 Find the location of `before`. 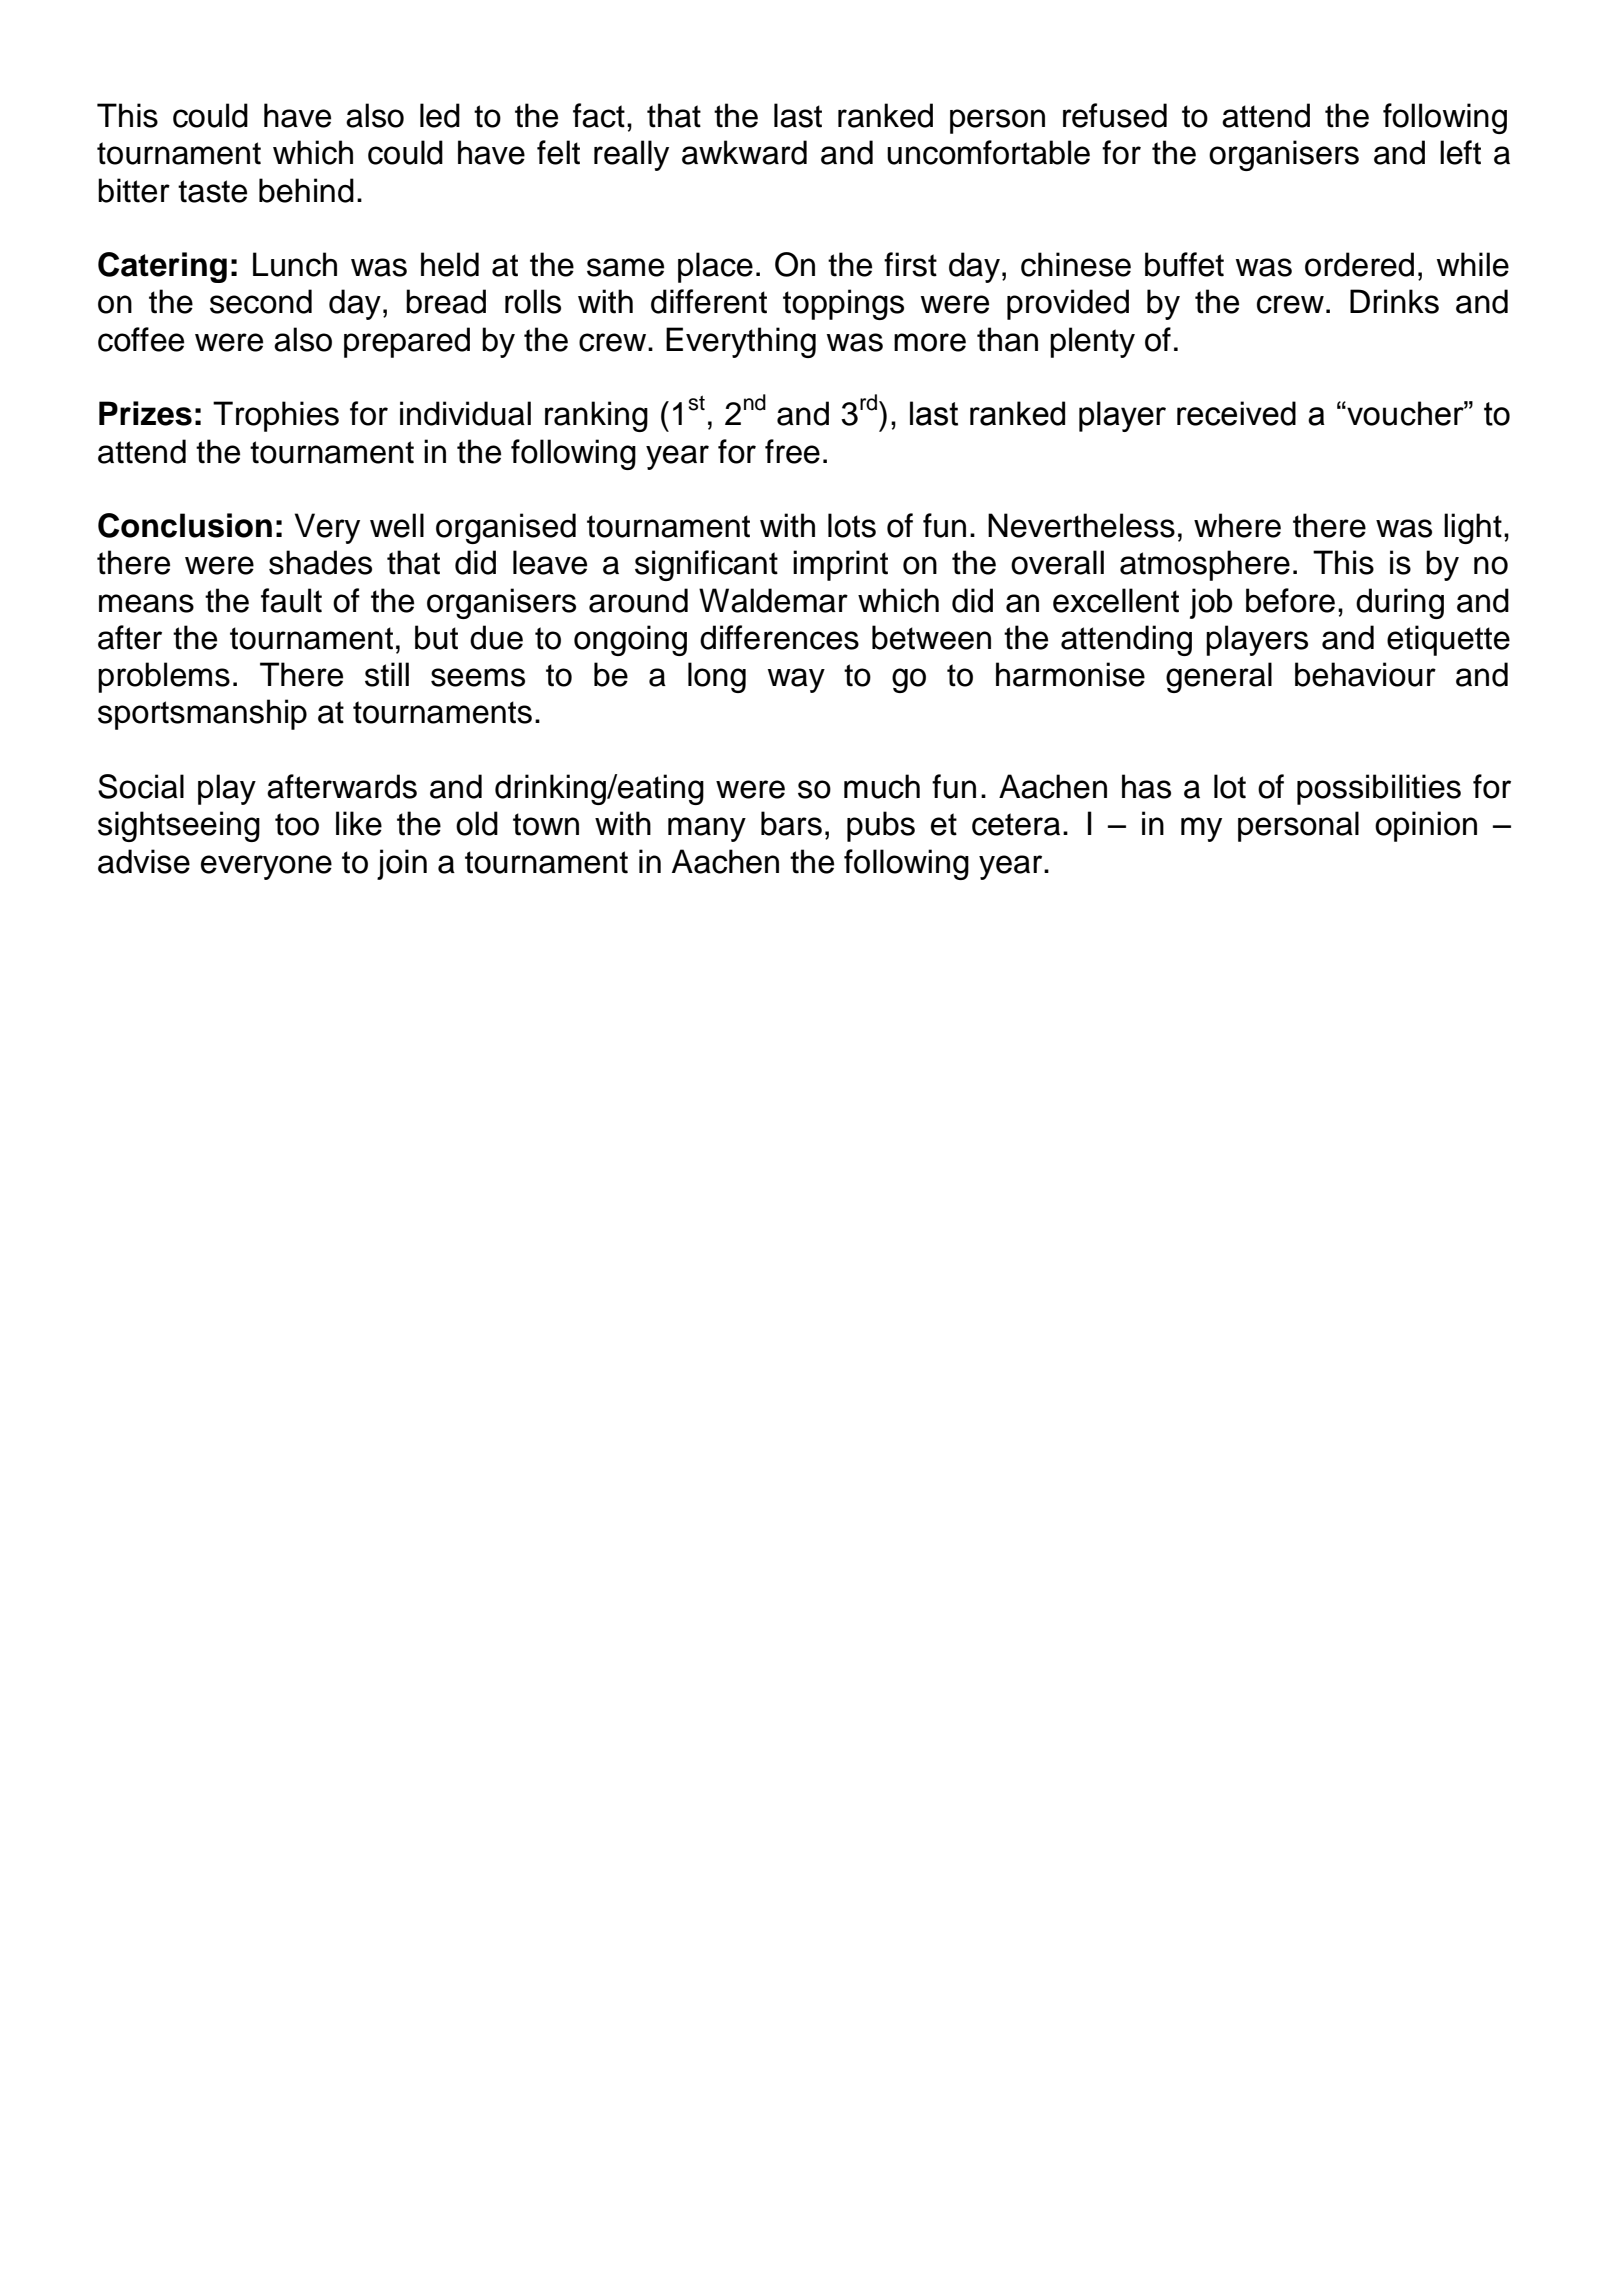

before is located at coordinates (1290, 600).
